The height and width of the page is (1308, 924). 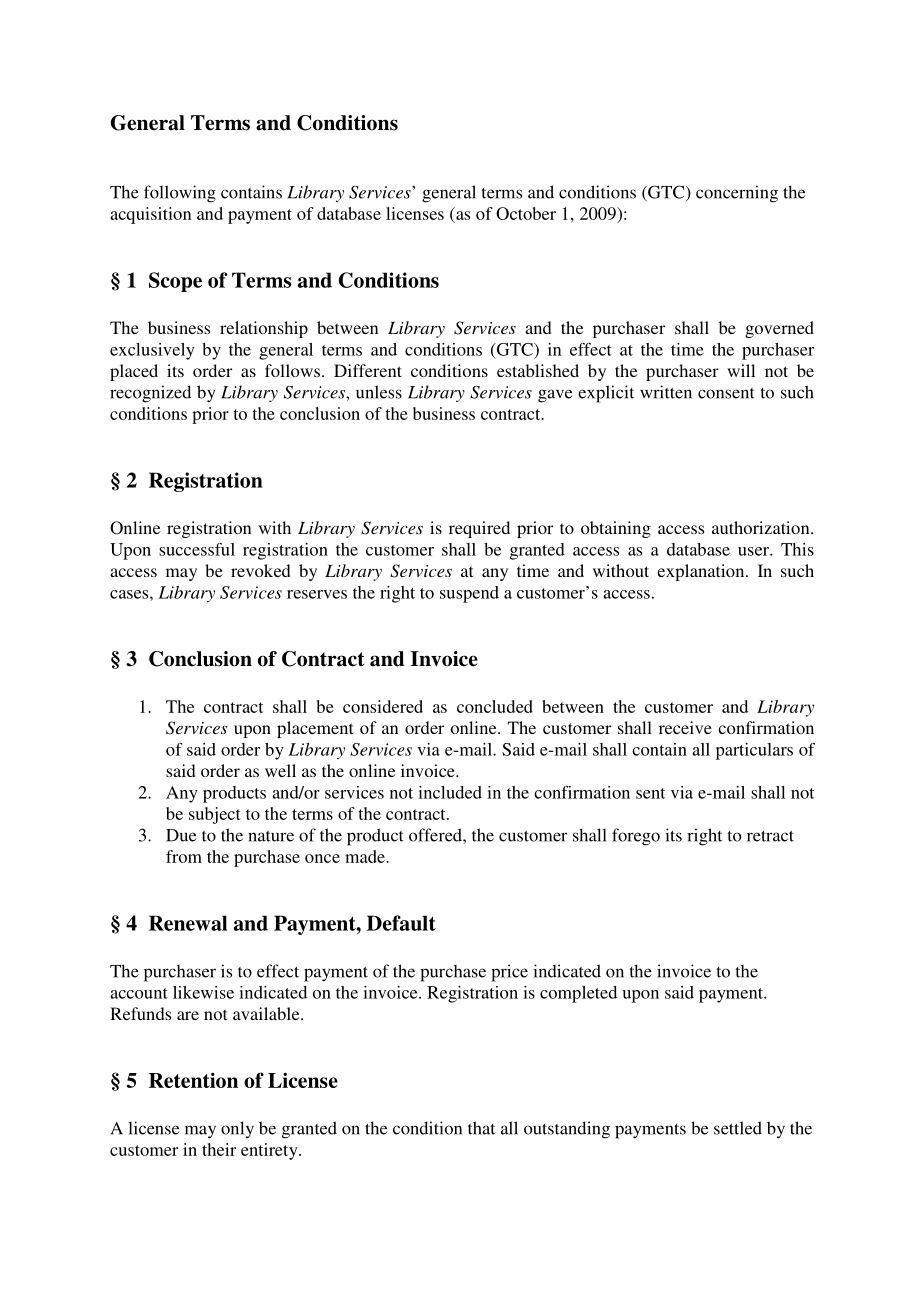 What do you see at coordinates (180, 194) in the page?
I see `following` at bounding box center [180, 194].
